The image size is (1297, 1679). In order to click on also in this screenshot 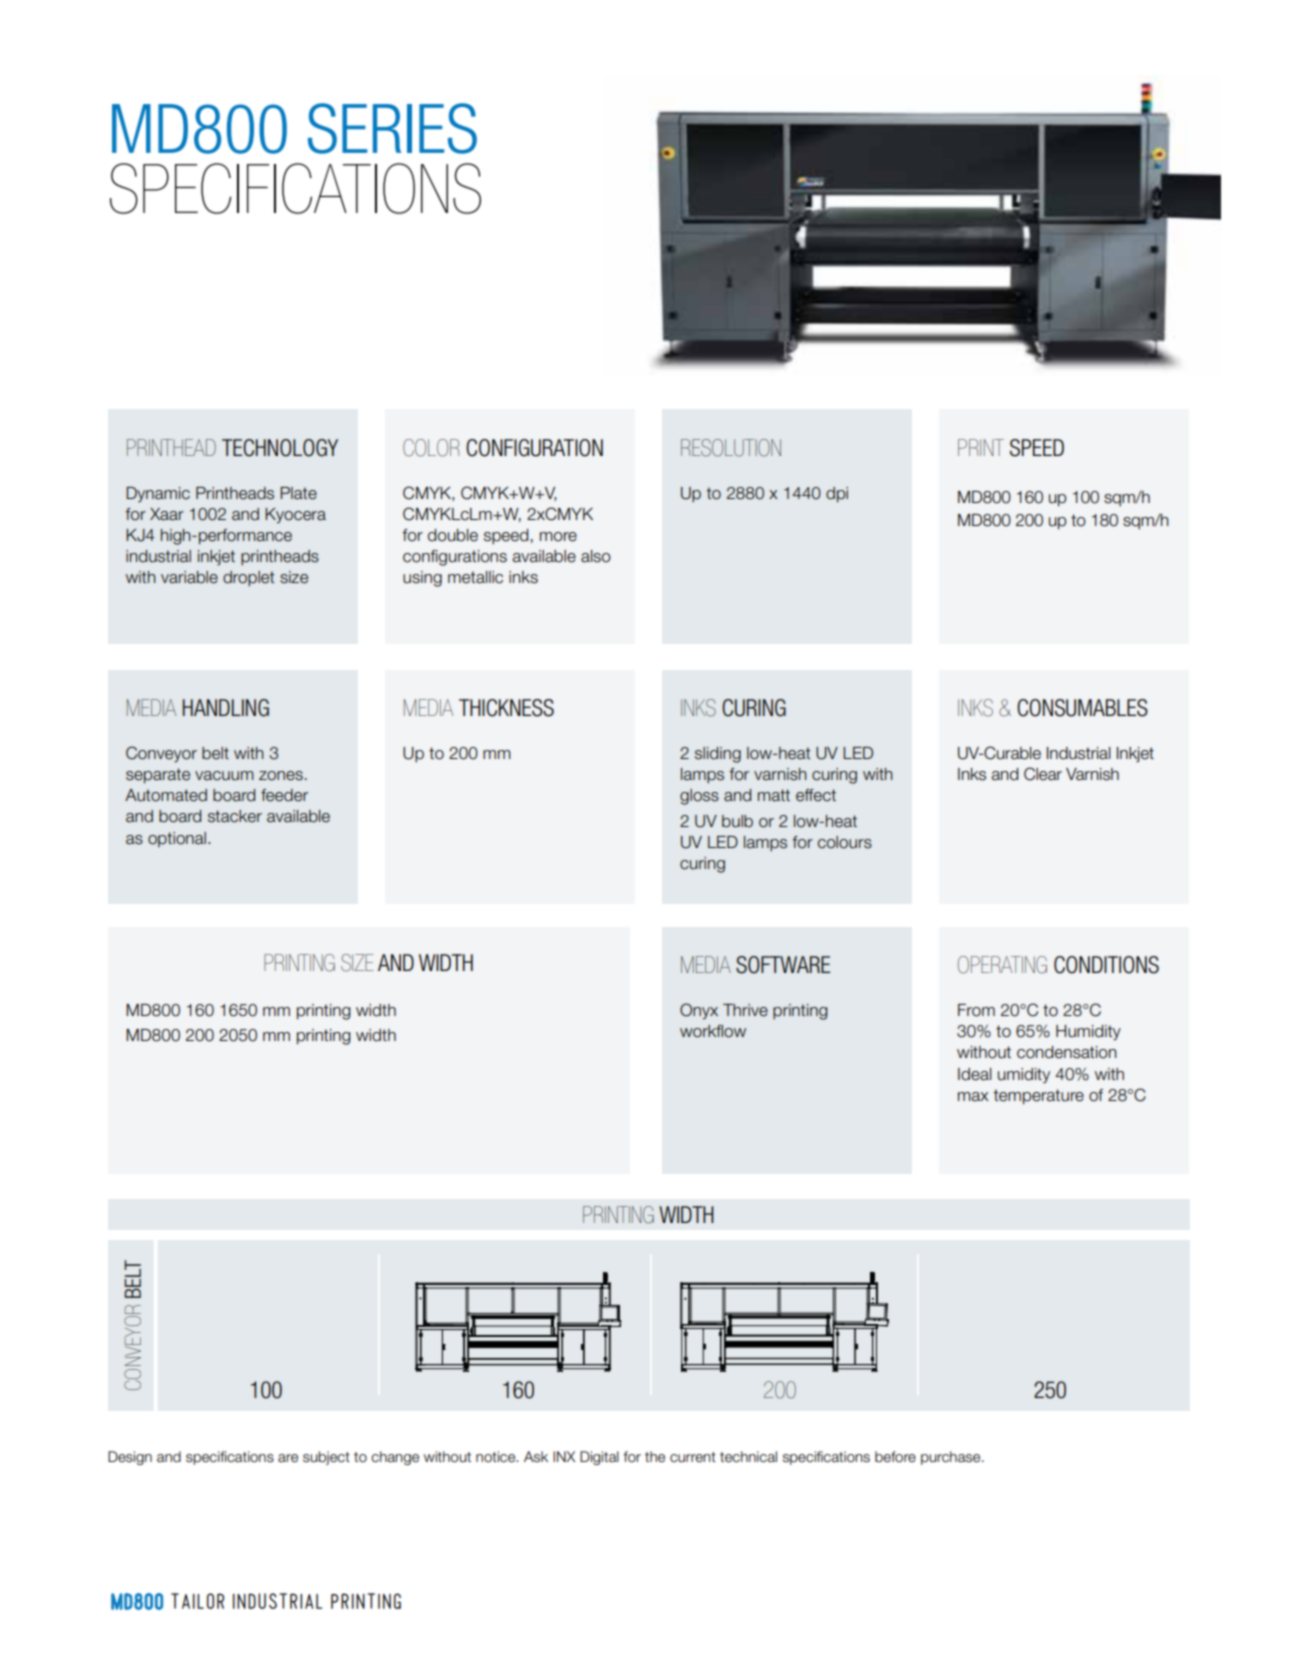, I will do `click(596, 556)`.
